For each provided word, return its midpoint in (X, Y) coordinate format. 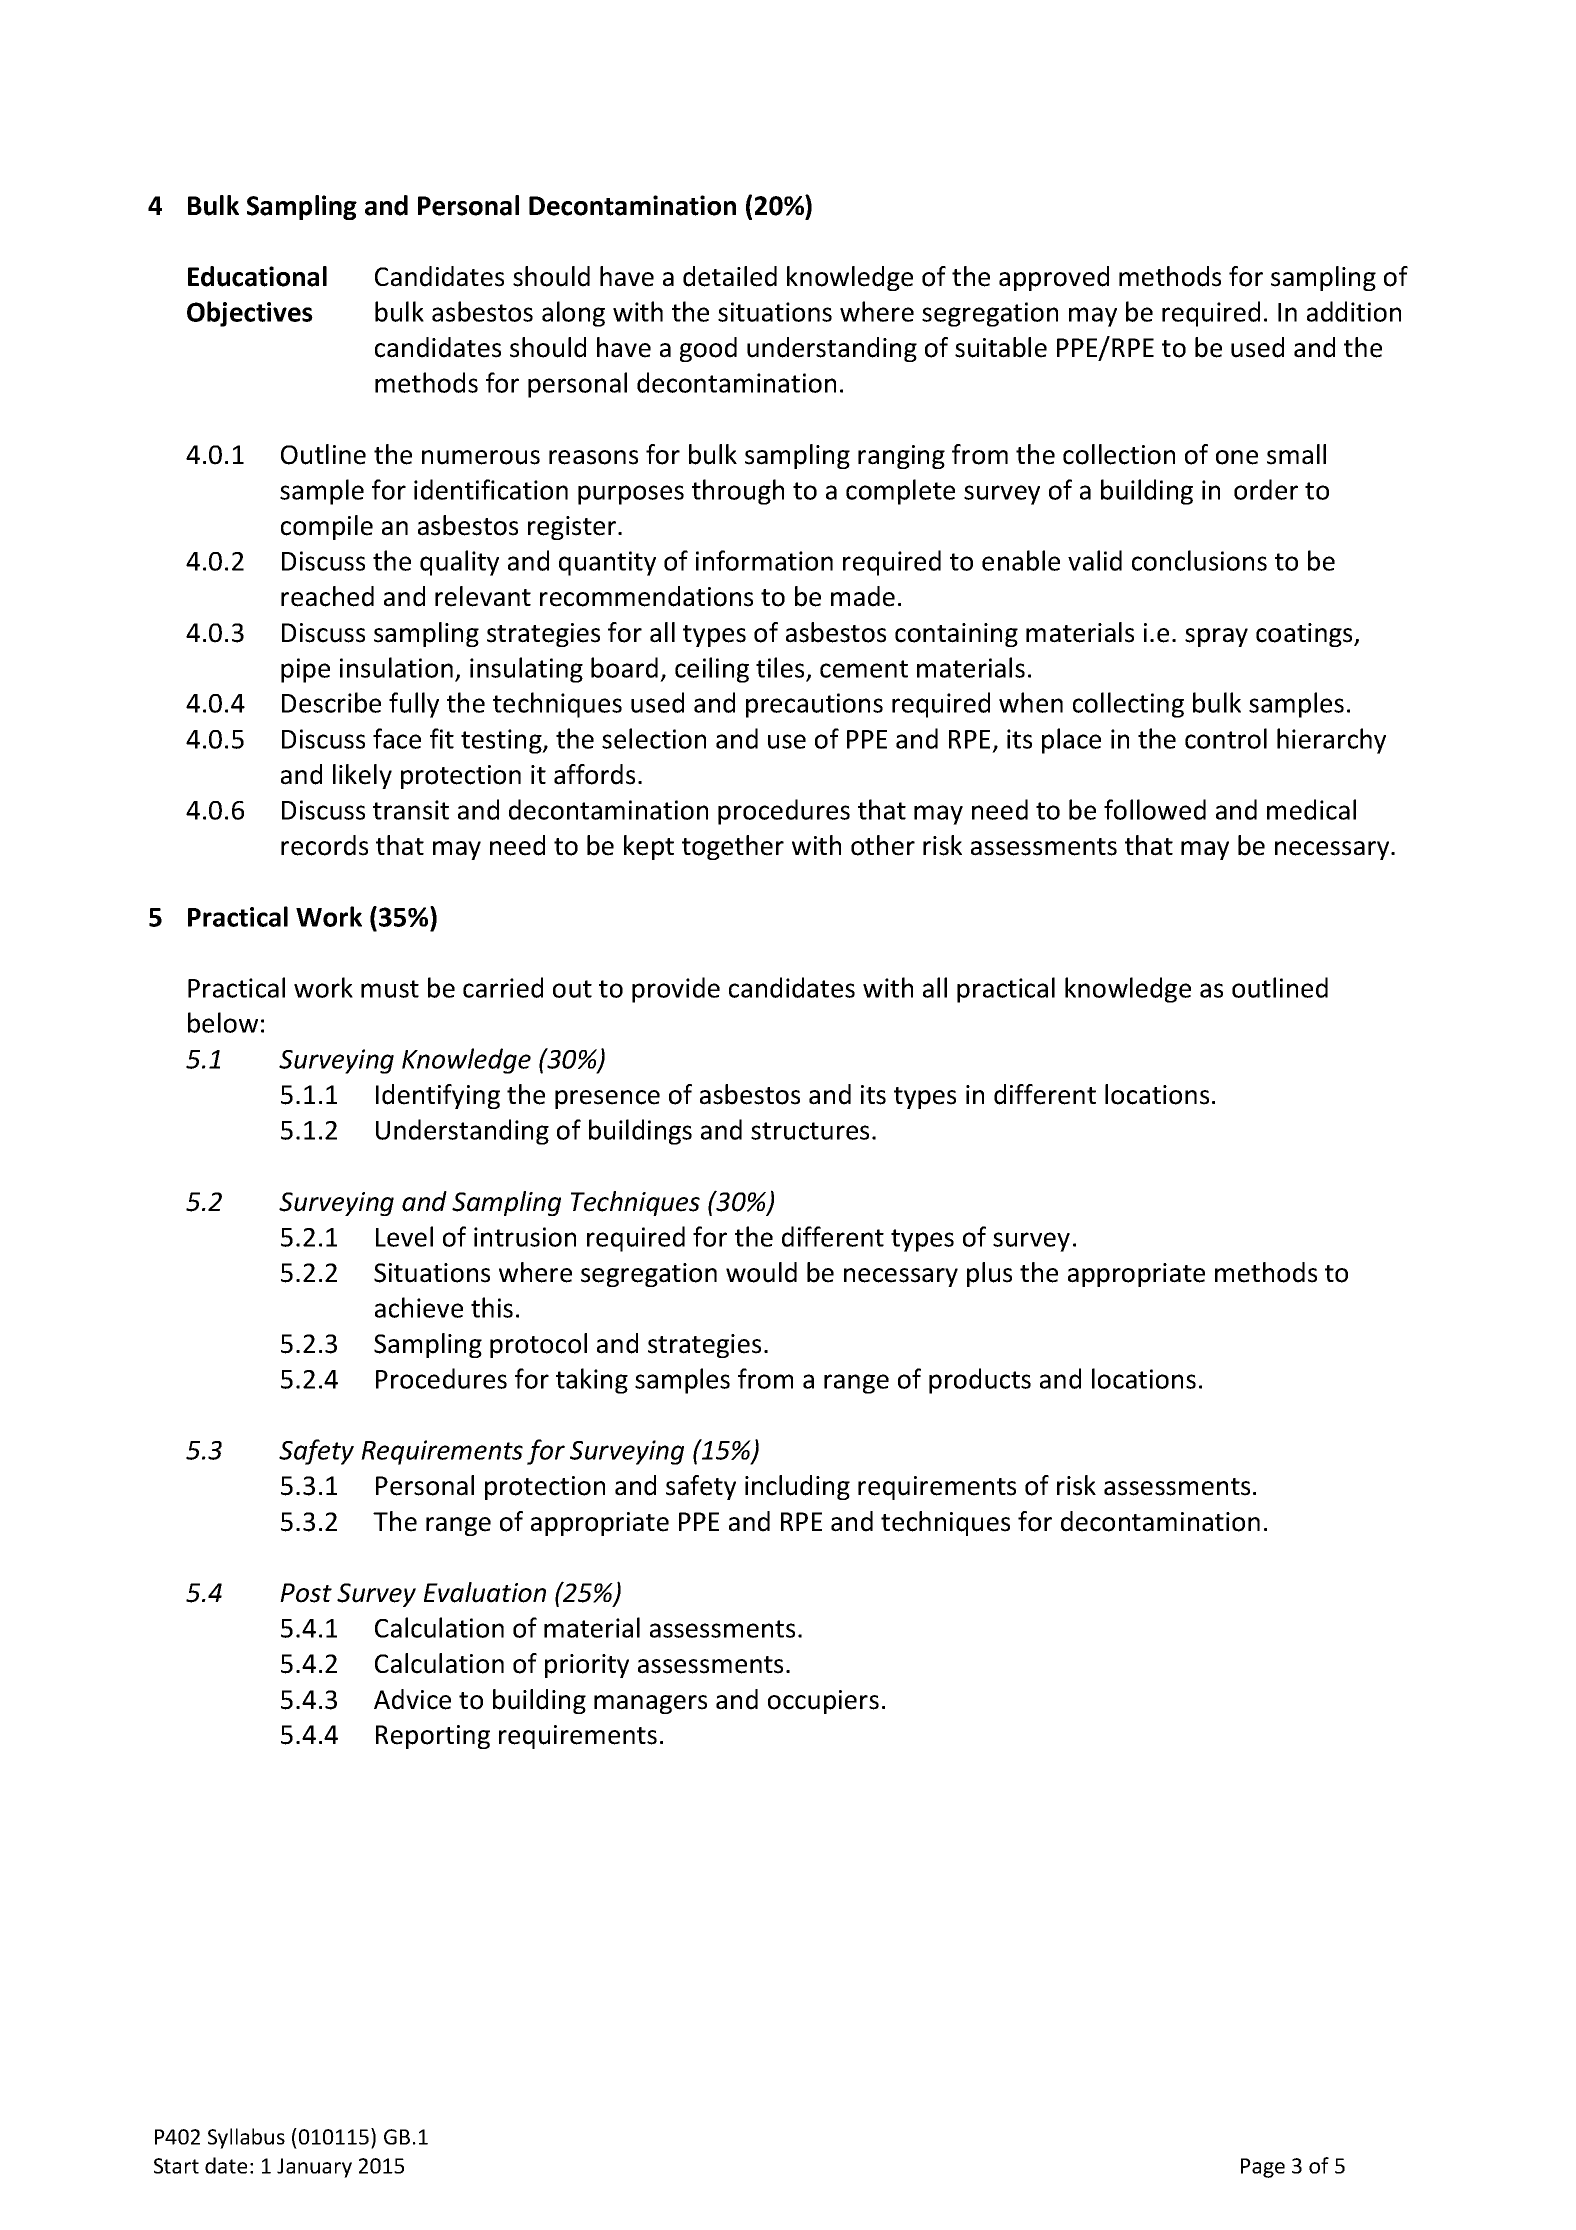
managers (650, 1704)
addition (1354, 311)
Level (404, 1236)
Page (1263, 2168)
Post (306, 1593)
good (708, 349)
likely (362, 776)
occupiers (823, 1702)
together (733, 847)
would (761, 1272)
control (1226, 738)
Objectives (250, 314)
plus (989, 1274)
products (980, 1381)
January (314, 2168)
